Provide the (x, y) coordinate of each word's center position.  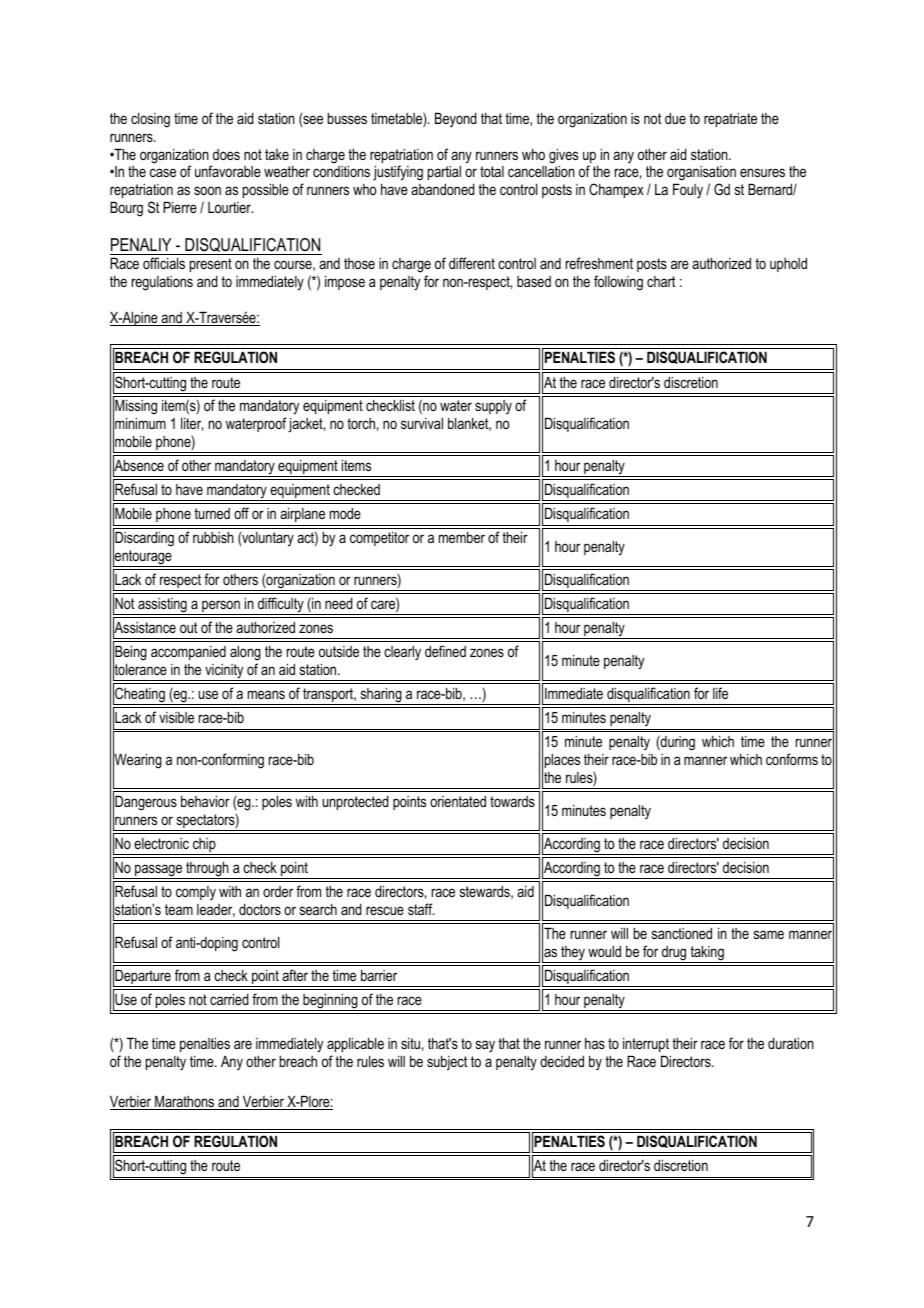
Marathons (185, 1102)
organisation (701, 175)
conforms (792, 759)
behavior (205, 801)
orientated (458, 801)
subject (447, 1063)
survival (422, 423)
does (226, 154)
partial (444, 172)
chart (661, 281)
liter (192, 424)
